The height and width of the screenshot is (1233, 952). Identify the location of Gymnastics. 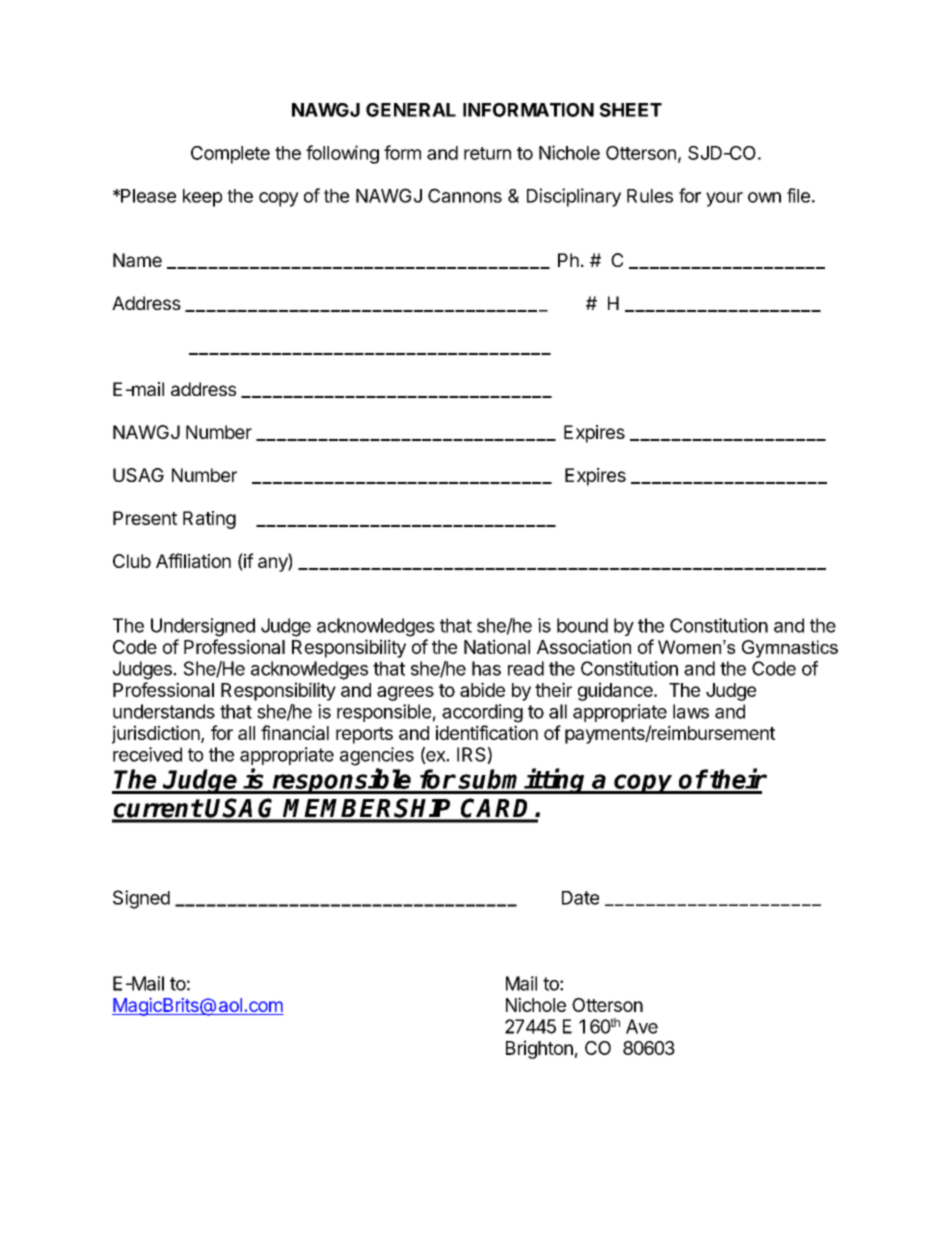
(790, 649).
